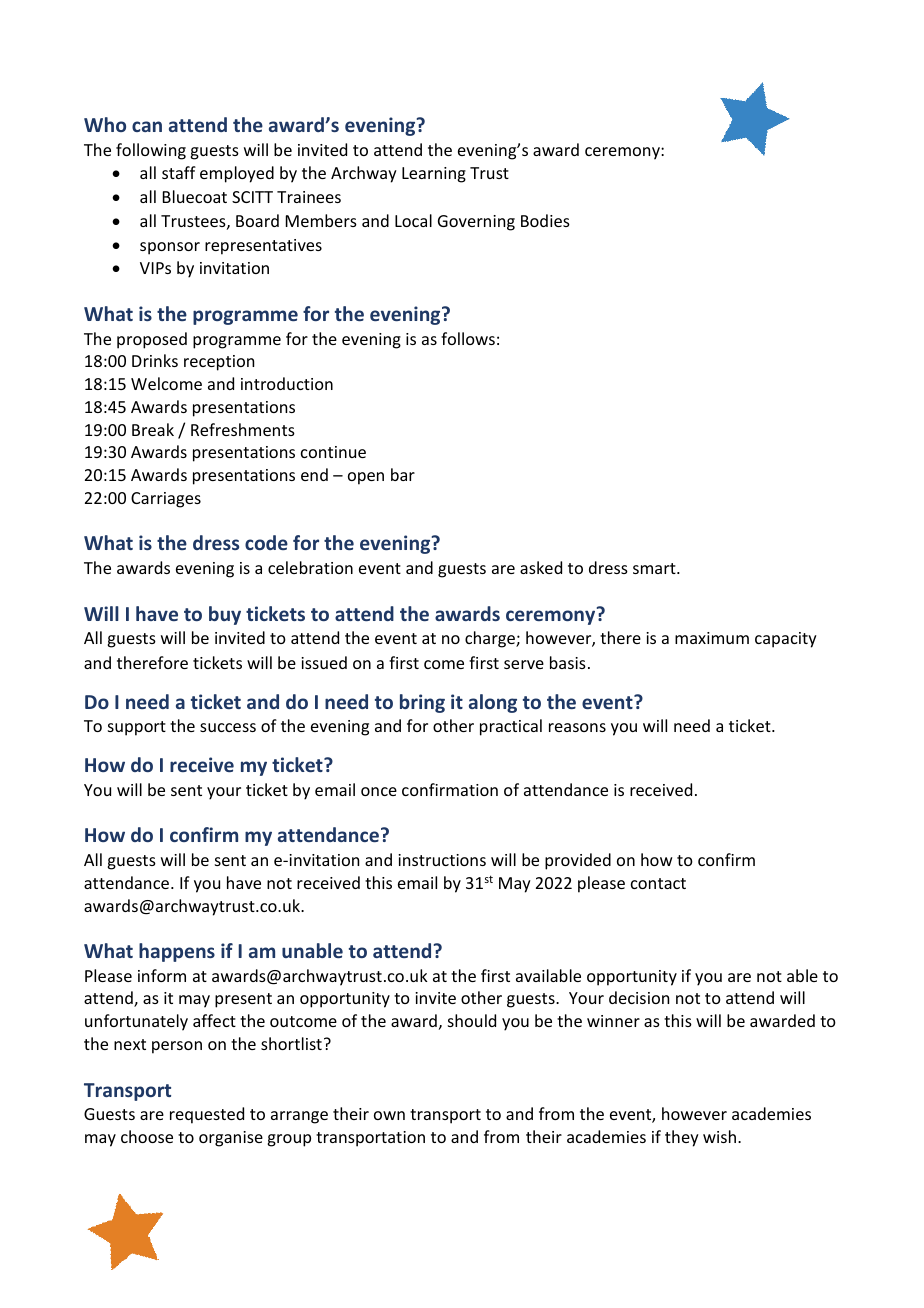  I want to click on staff, so click(179, 172).
